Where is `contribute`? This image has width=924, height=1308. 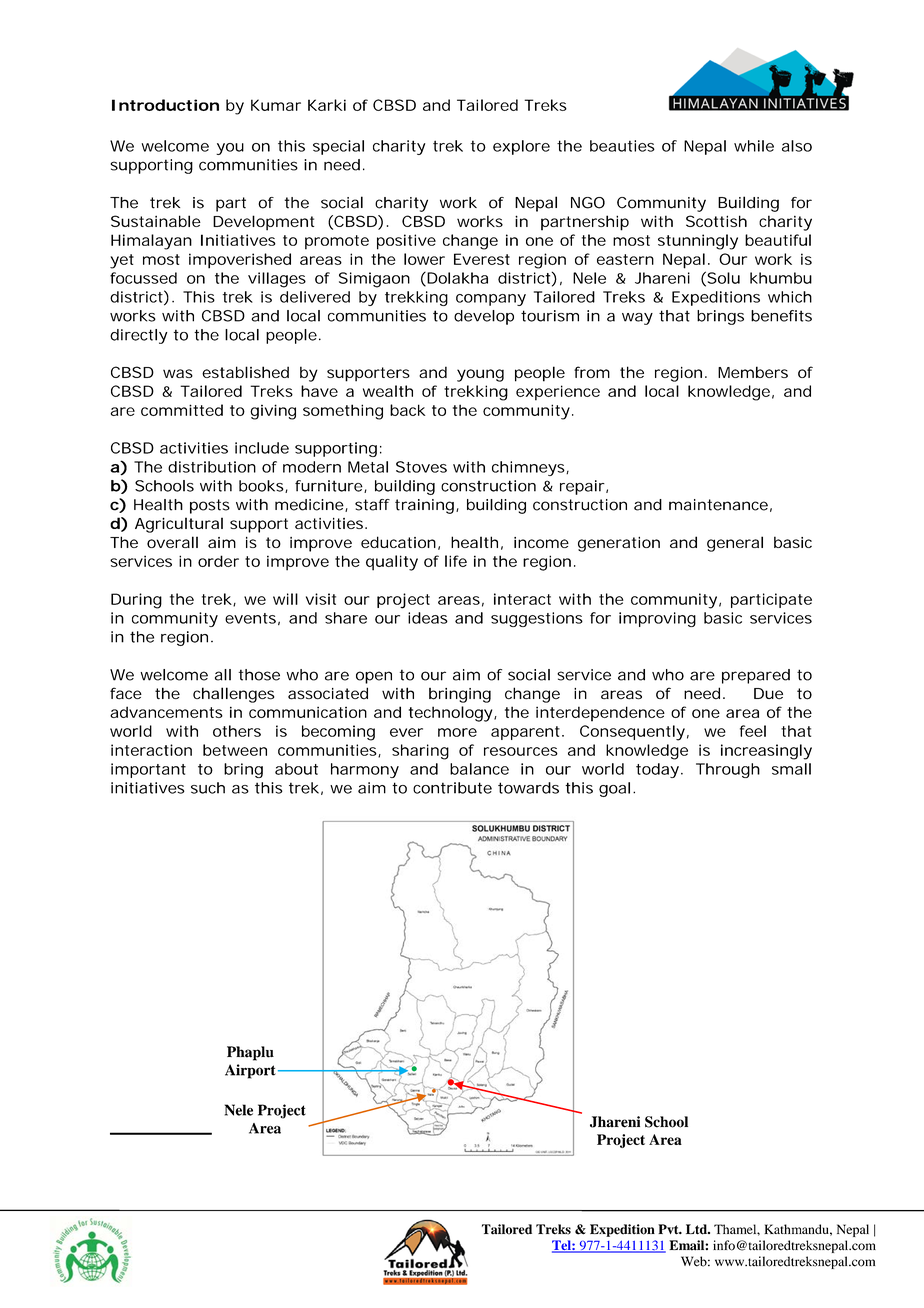 contribute is located at coordinates (452, 788).
